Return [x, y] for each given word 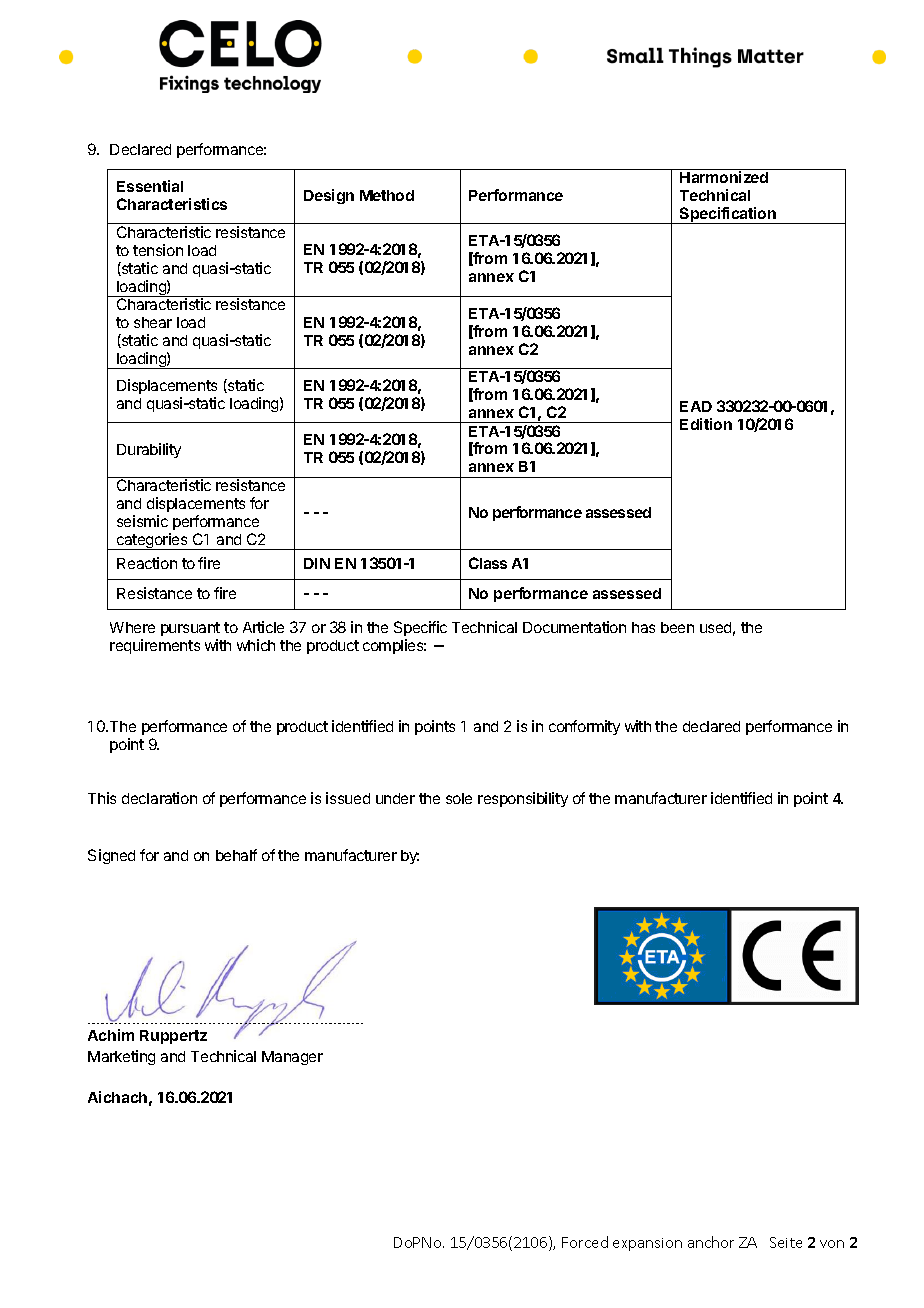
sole [459, 798]
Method [387, 195]
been [677, 627]
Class [488, 563]
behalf [236, 855]
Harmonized [724, 177]
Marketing [121, 1057]
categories [152, 541]
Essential [150, 186]
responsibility [523, 799]
